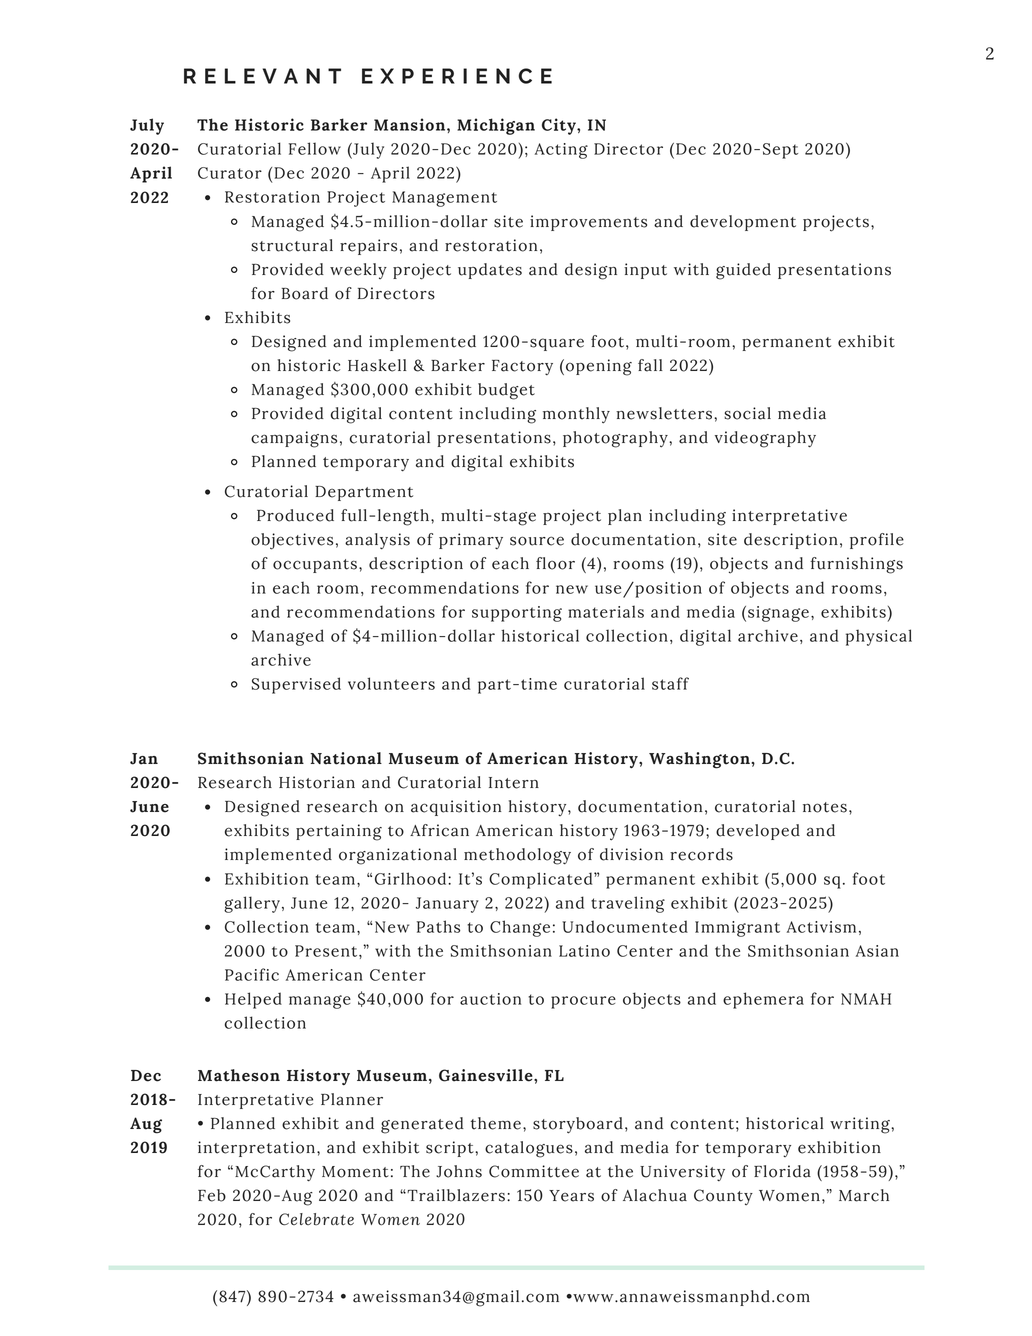 This page has width=1032, height=1336. What do you see at coordinates (782, 1171) in the page?
I see `Florida` at bounding box center [782, 1171].
